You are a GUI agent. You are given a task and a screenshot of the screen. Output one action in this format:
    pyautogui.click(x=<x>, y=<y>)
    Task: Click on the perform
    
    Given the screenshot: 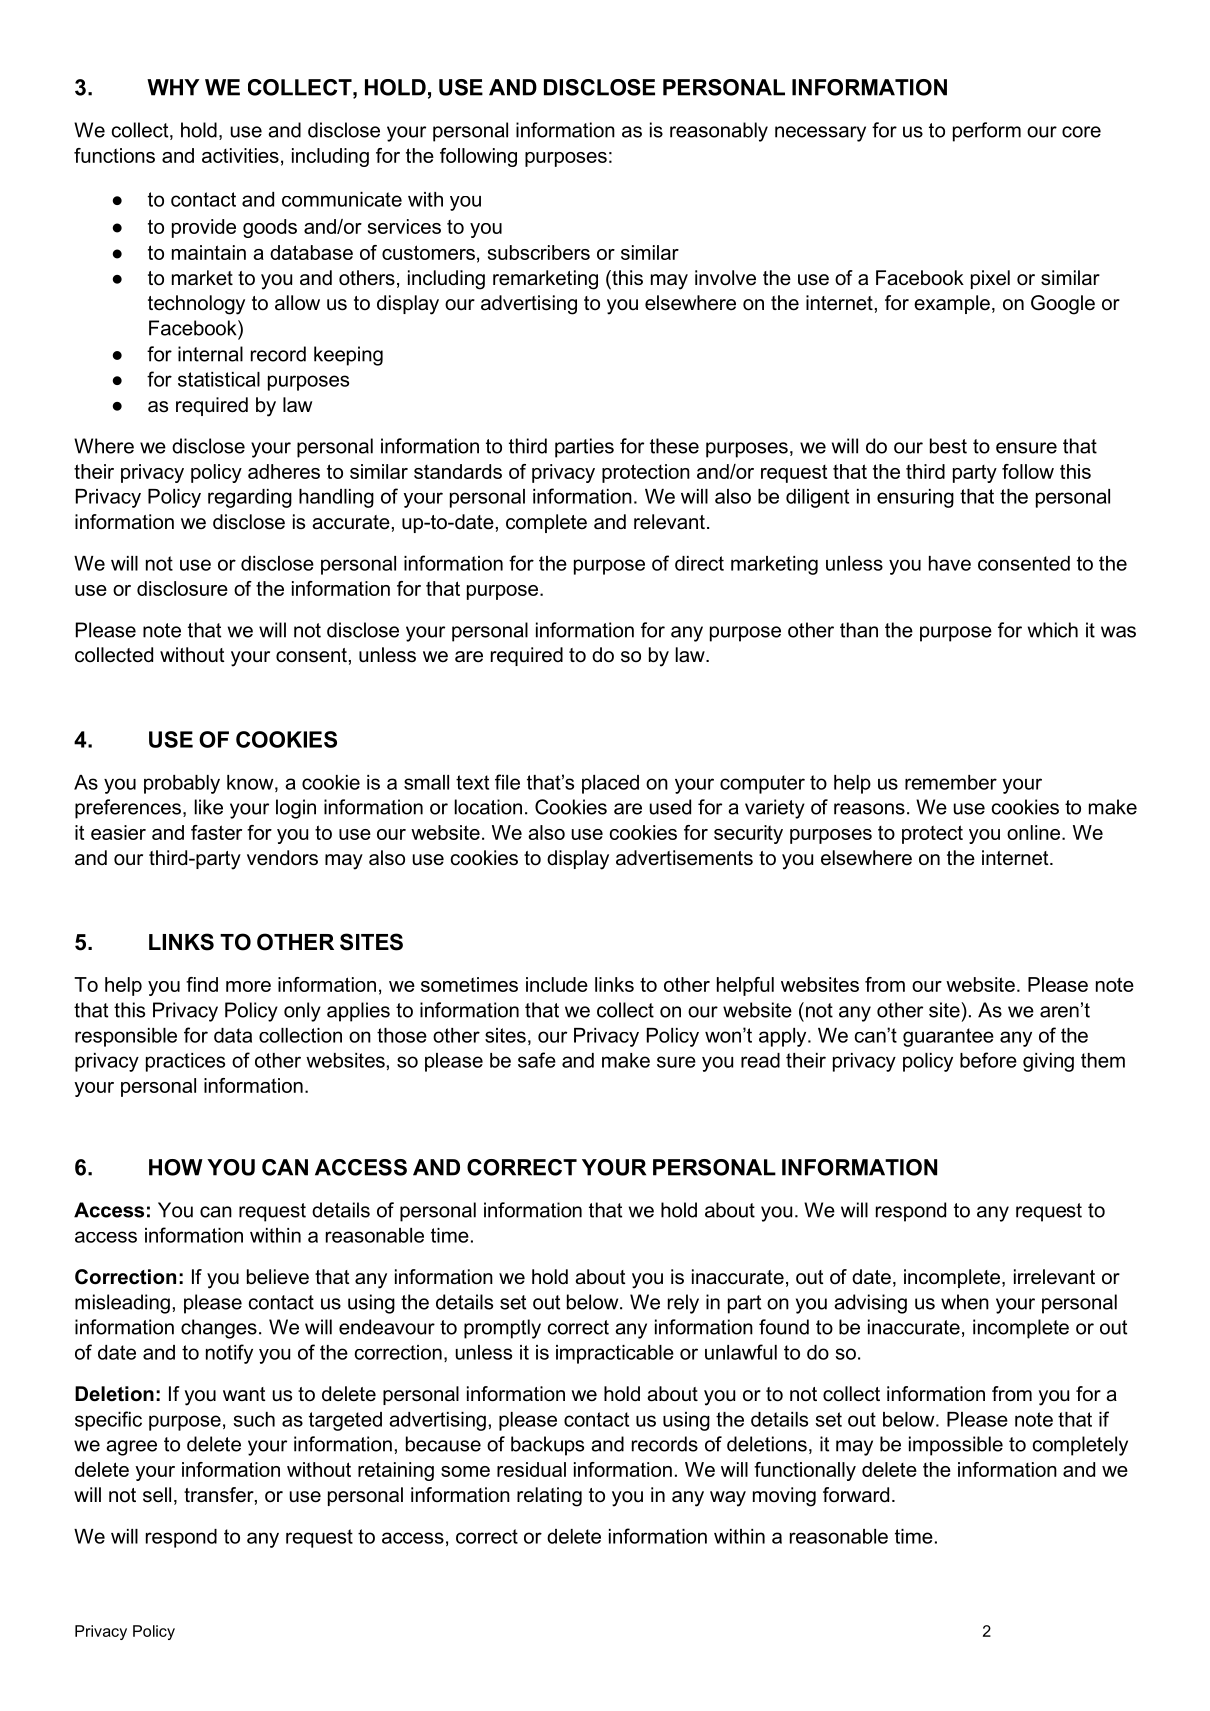 What is the action you would take?
    pyautogui.click(x=987, y=132)
